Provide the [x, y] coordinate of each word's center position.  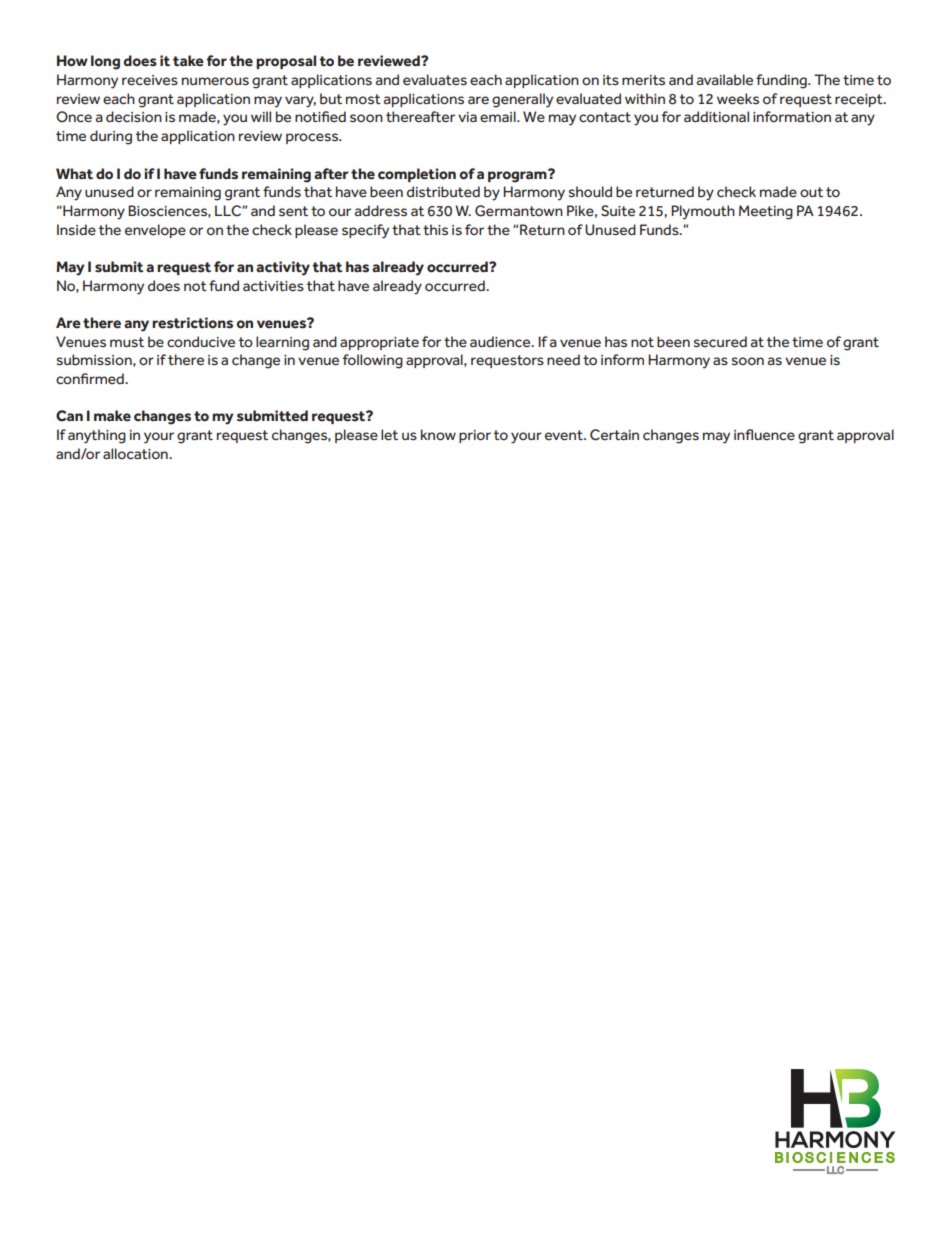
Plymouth [703, 212]
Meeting [766, 212]
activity [283, 268]
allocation [136, 453]
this [435, 229]
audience [501, 342]
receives [150, 80]
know [438, 435]
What [74, 174]
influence [764, 435]
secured [720, 342]
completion [417, 175]
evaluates [435, 80]
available [725, 80]
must [127, 342]
